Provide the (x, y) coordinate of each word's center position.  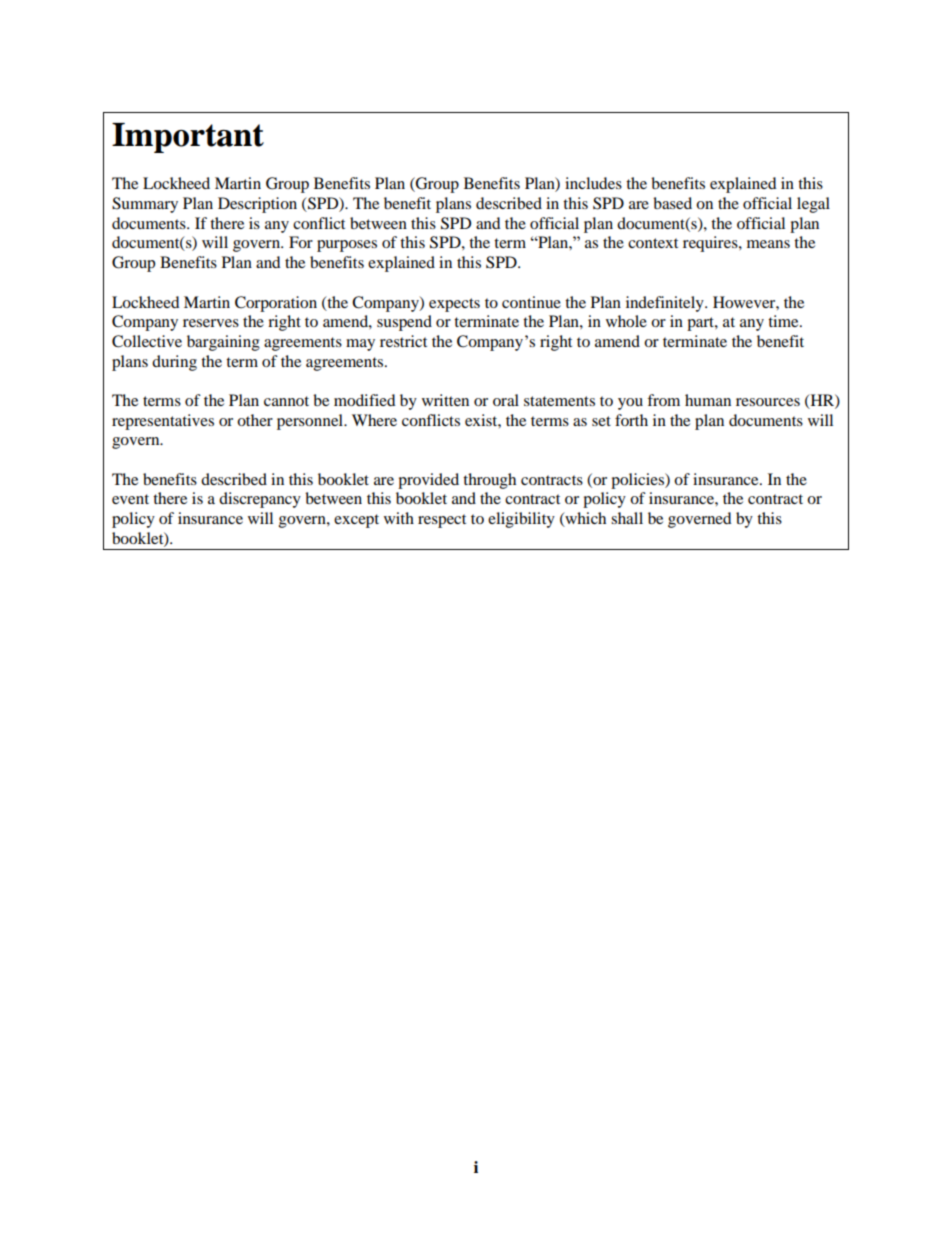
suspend (404, 323)
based (672, 203)
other (255, 420)
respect (442, 521)
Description (257, 205)
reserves (211, 323)
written (445, 400)
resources (768, 402)
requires (711, 244)
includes (593, 183)
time (784, 321)
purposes (347, 246)
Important (188, 138)
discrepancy (260, 500)
